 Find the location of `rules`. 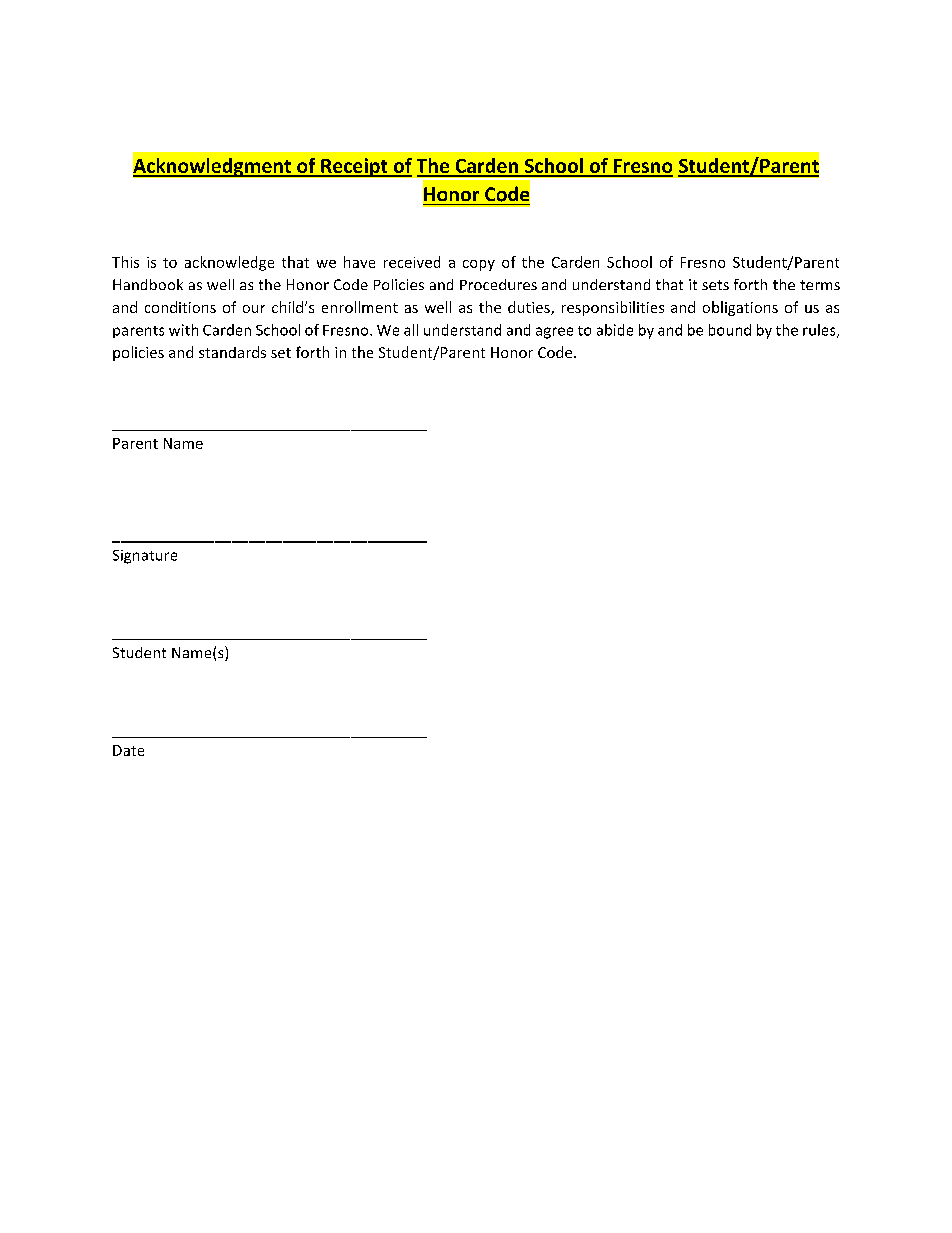

rules is located at coordinates (820, 331).
